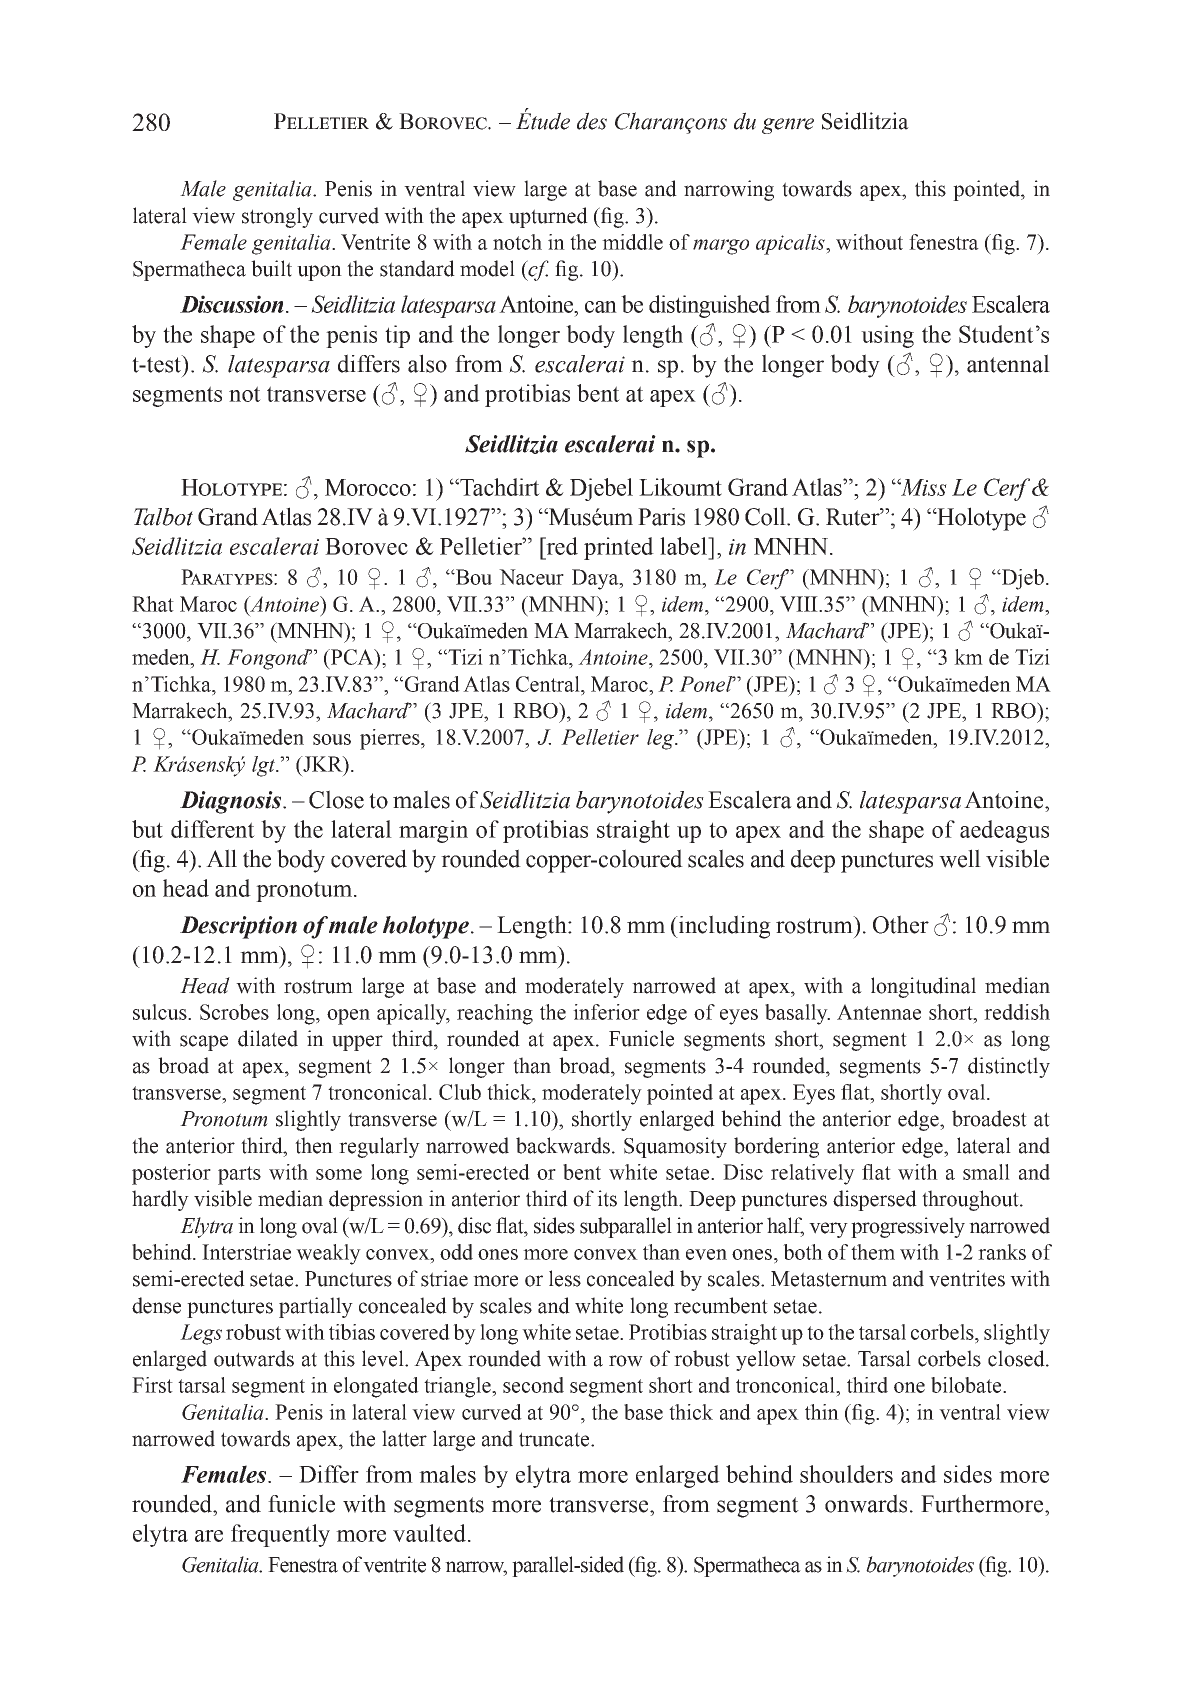 This image has height=1704, width=1182. I want to click on well, so click(960, 858).
